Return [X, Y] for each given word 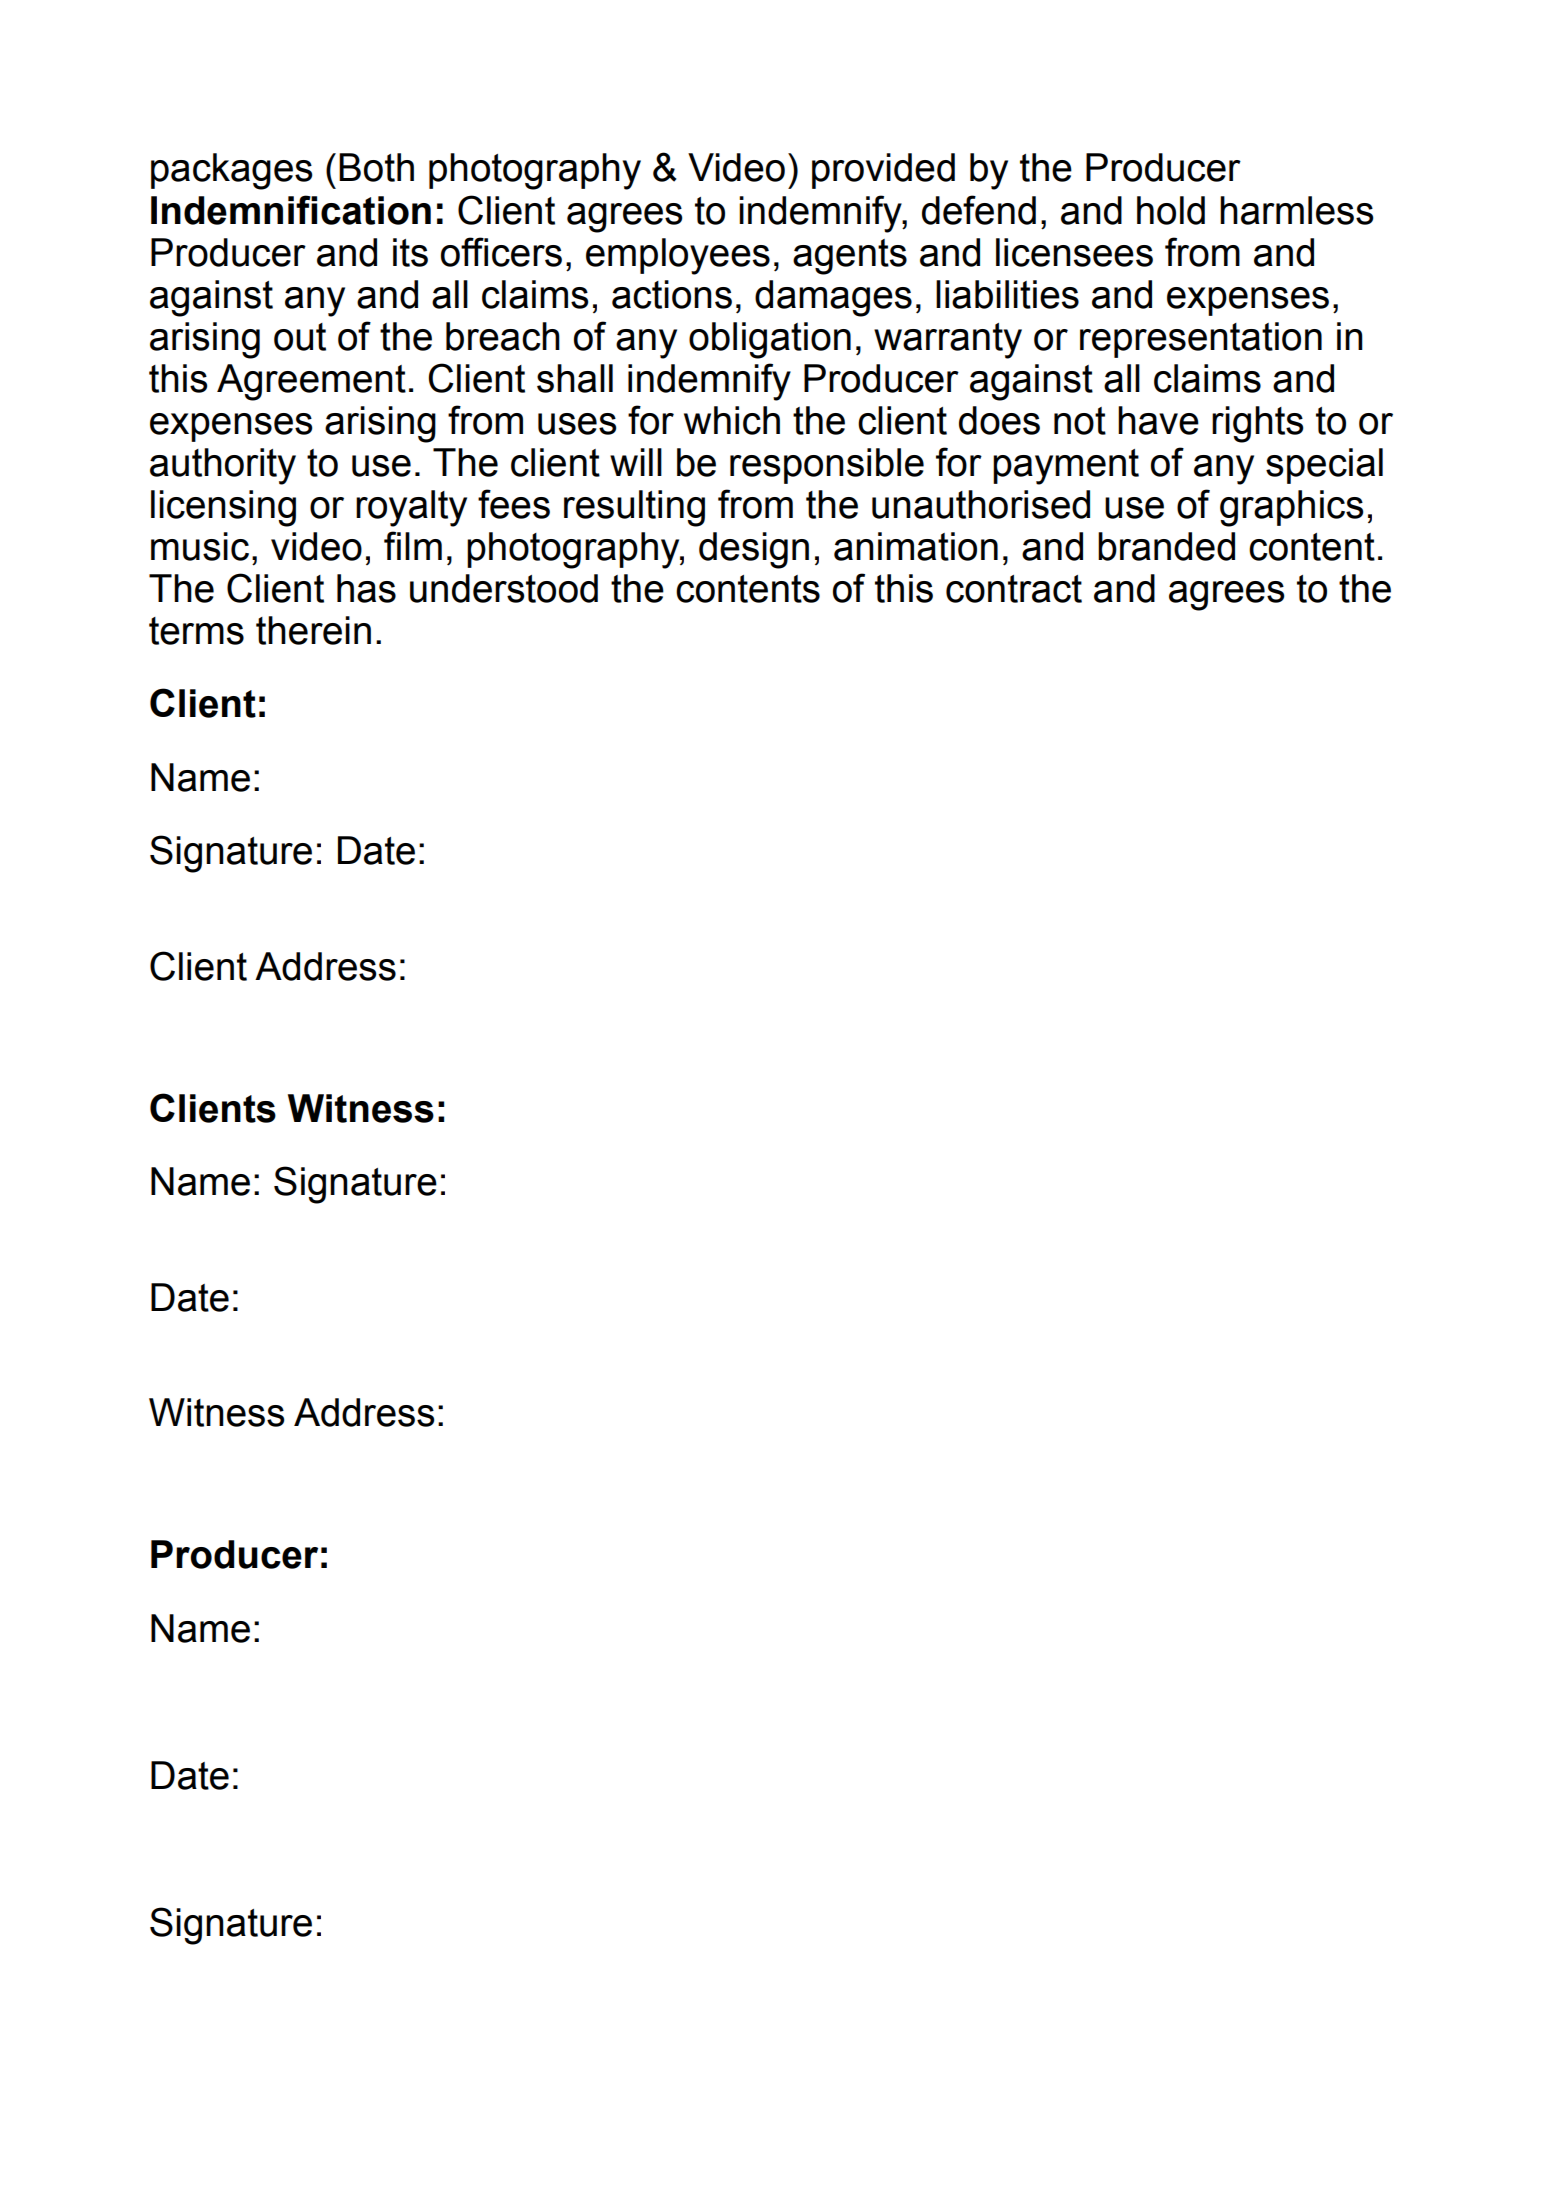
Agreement [311, 382]
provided [883, 171]
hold [1171, 210]
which [732, 420]
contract [1014, 589]
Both [376, 167]
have [1158, 420]
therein [313, 630]
